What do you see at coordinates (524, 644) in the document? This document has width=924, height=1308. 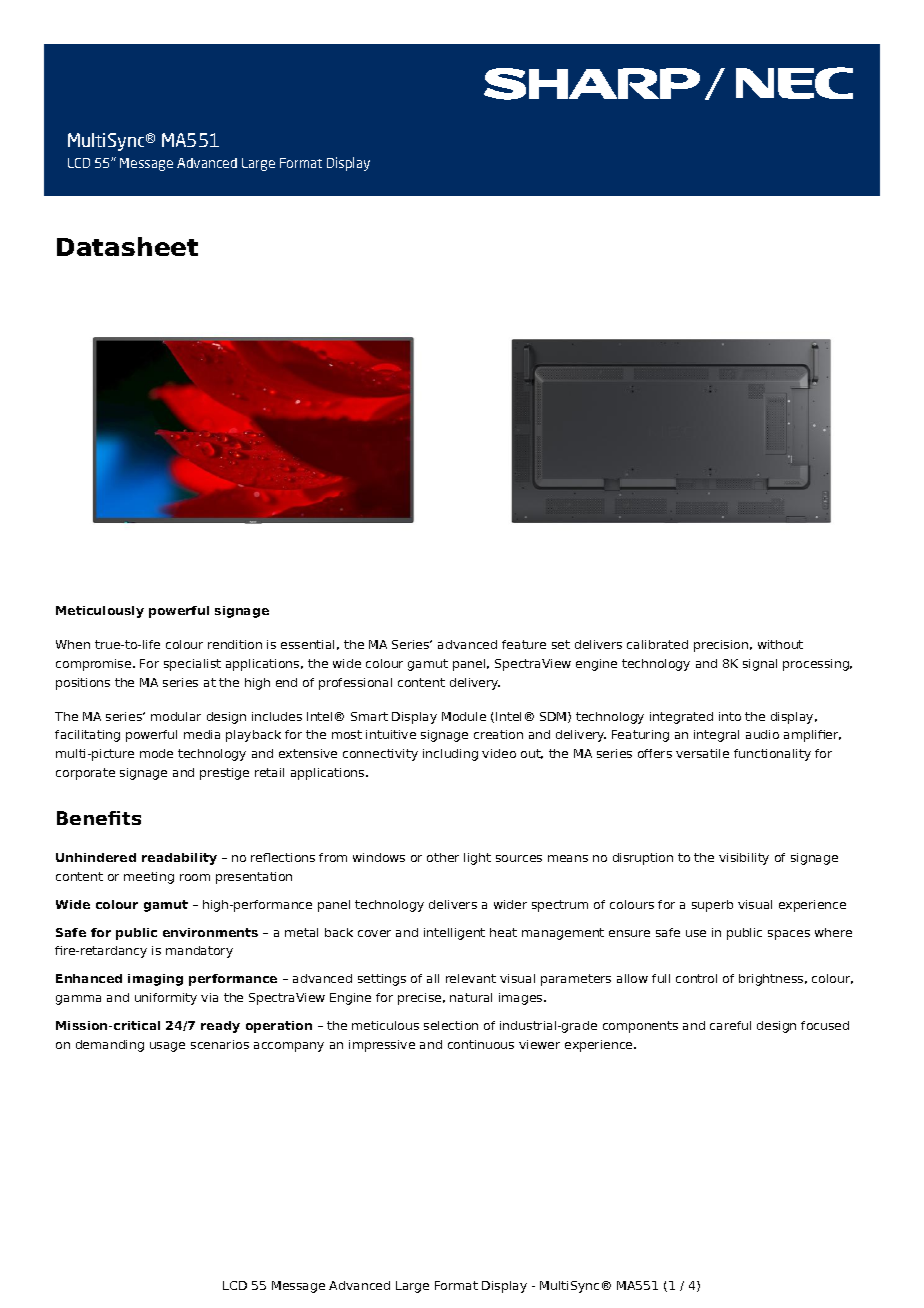 I see `feature` at bounding box center [524, 644].
